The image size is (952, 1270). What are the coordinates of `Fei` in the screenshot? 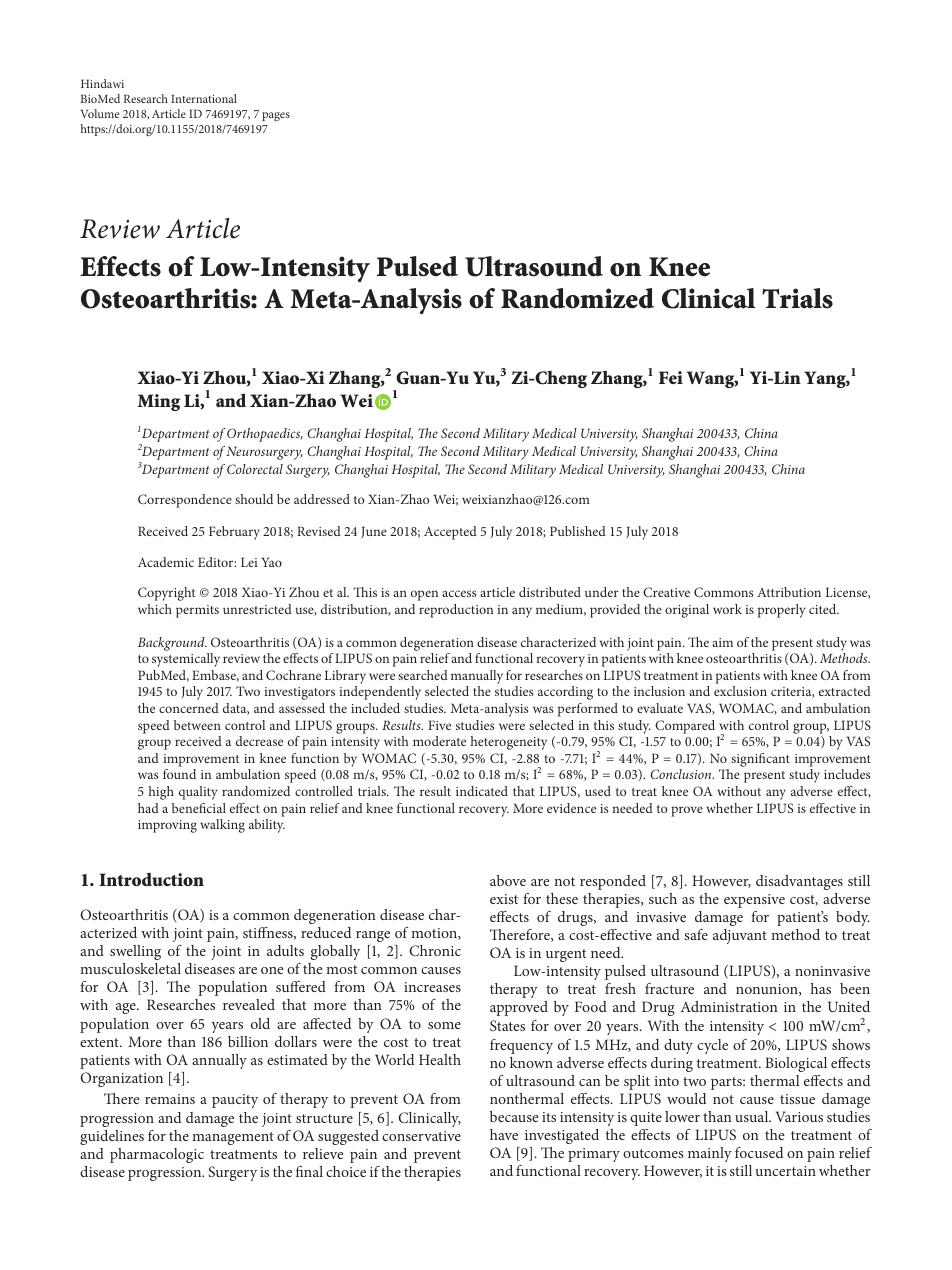 It's located at (671, 377).
